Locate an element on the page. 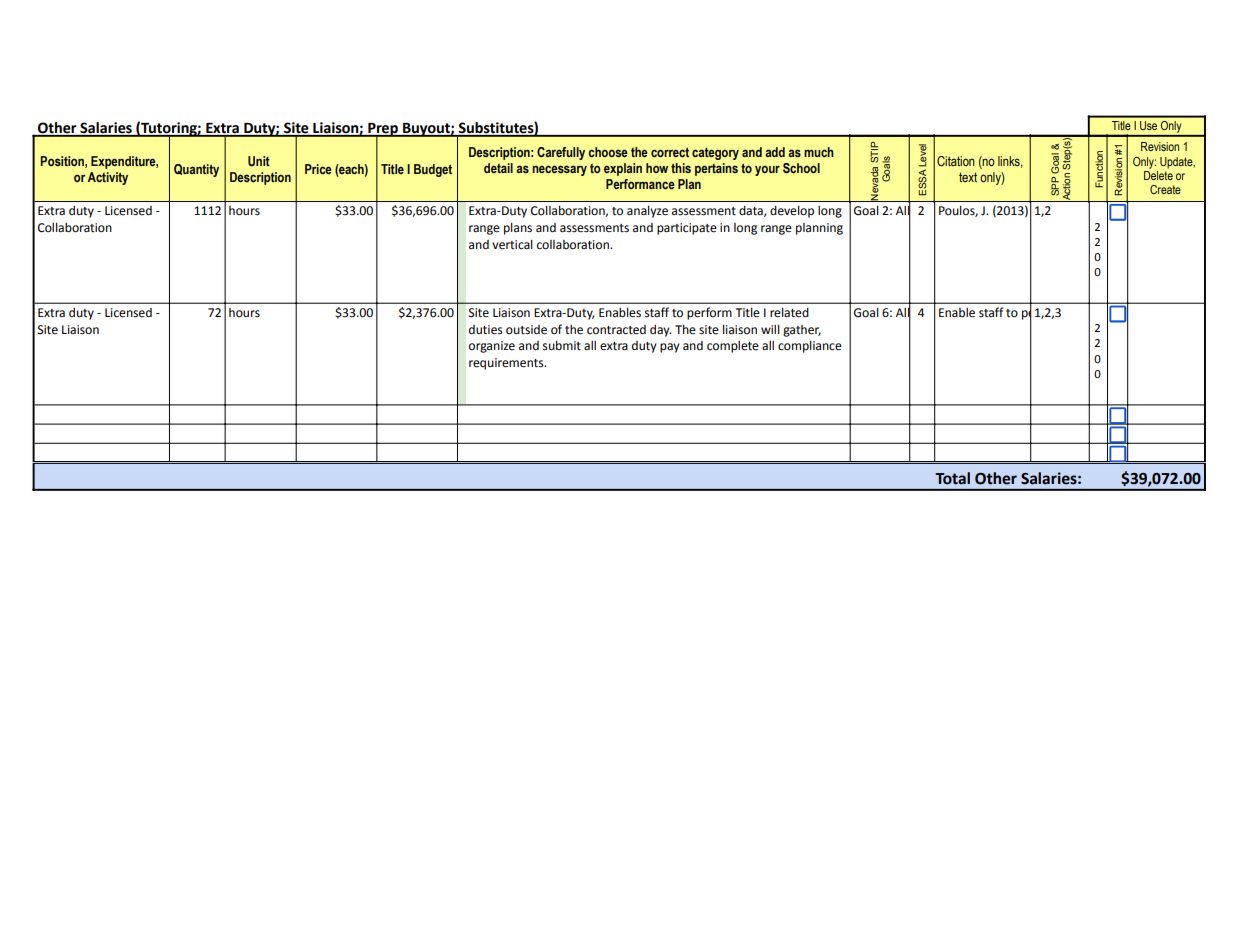 The image size is (1233, 952). develop is located at coordinates (792, 212).
